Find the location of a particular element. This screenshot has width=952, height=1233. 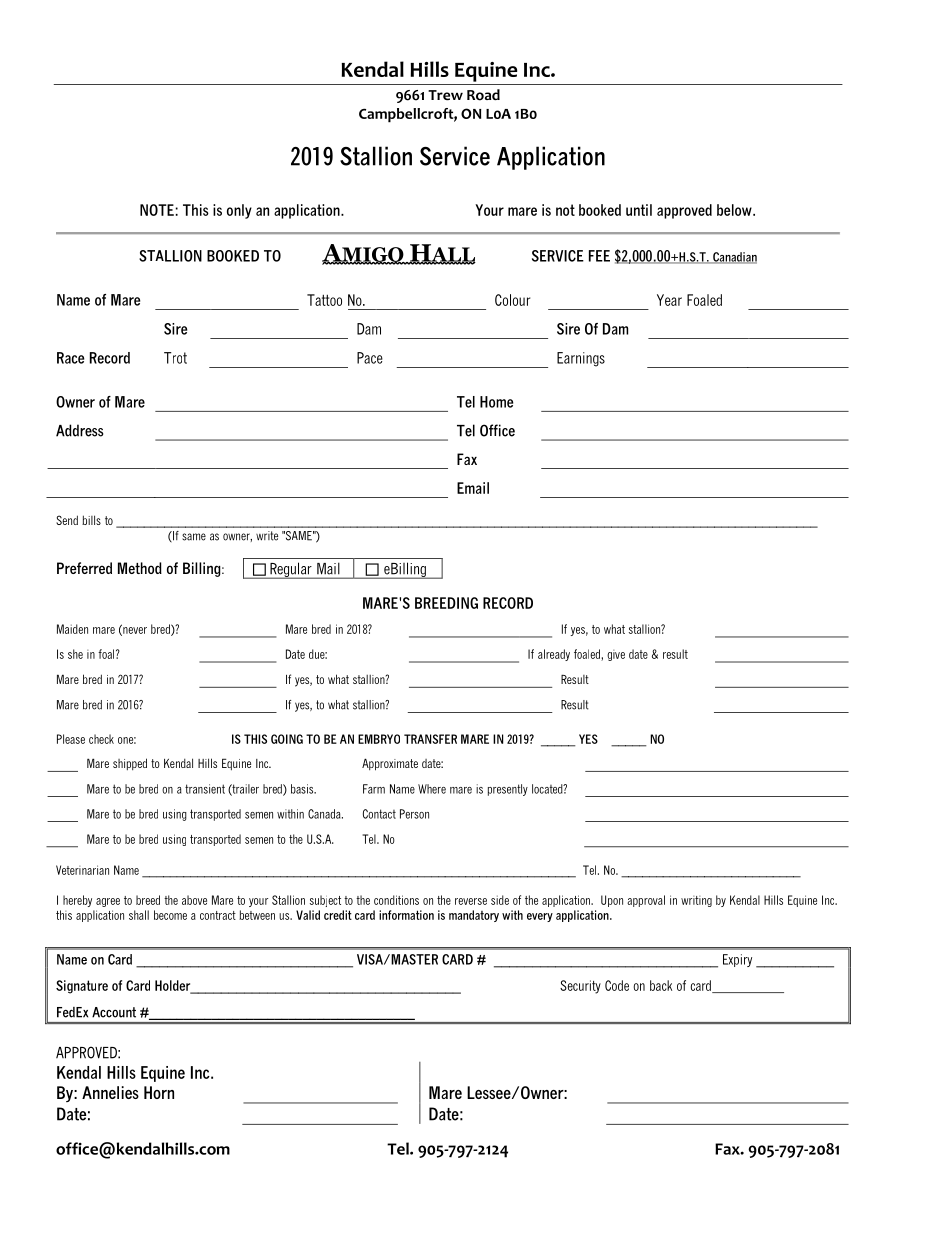

Trot is located at coordinates (175, 358).
